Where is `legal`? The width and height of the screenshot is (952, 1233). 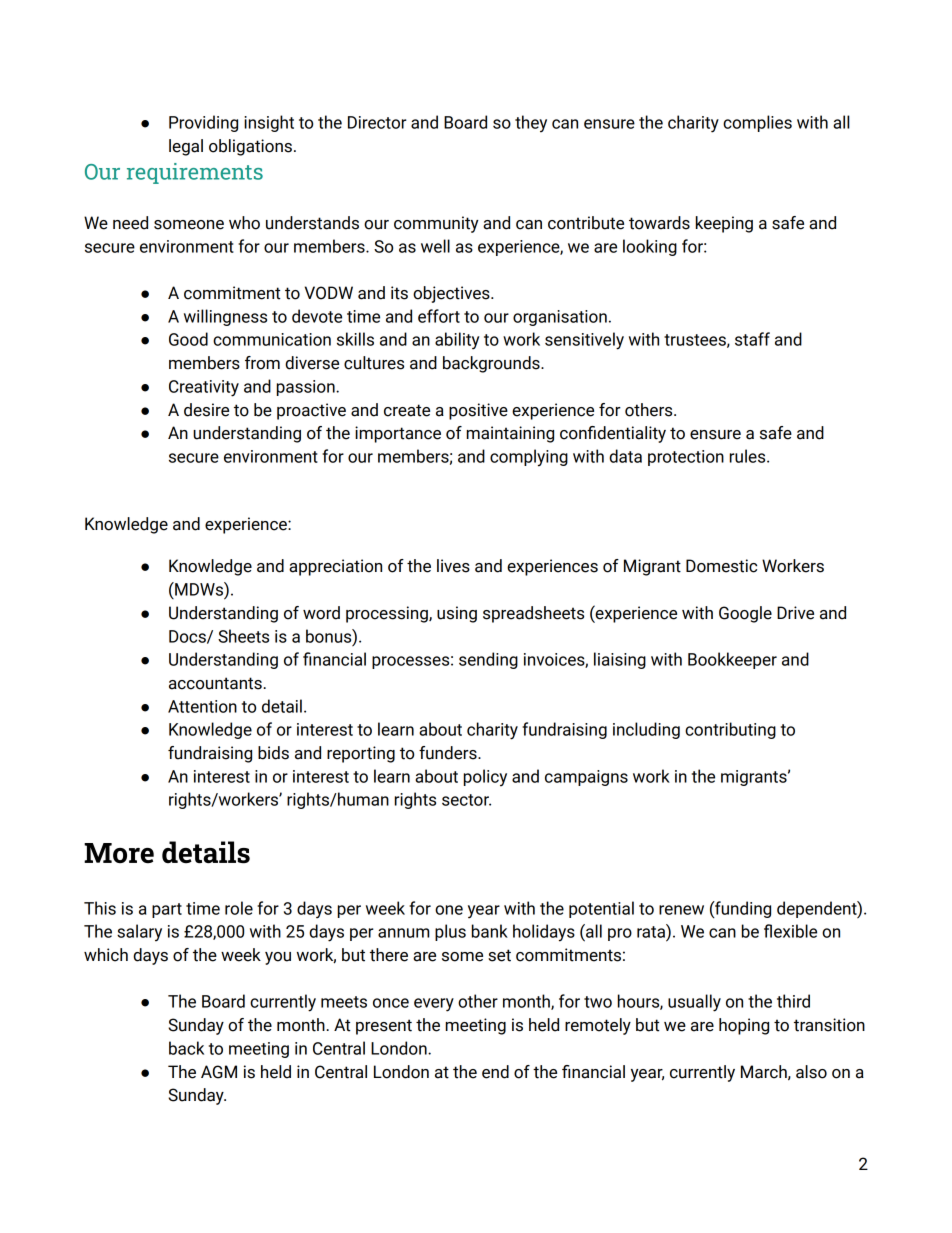
legal is located at coordinates (186, 147).
